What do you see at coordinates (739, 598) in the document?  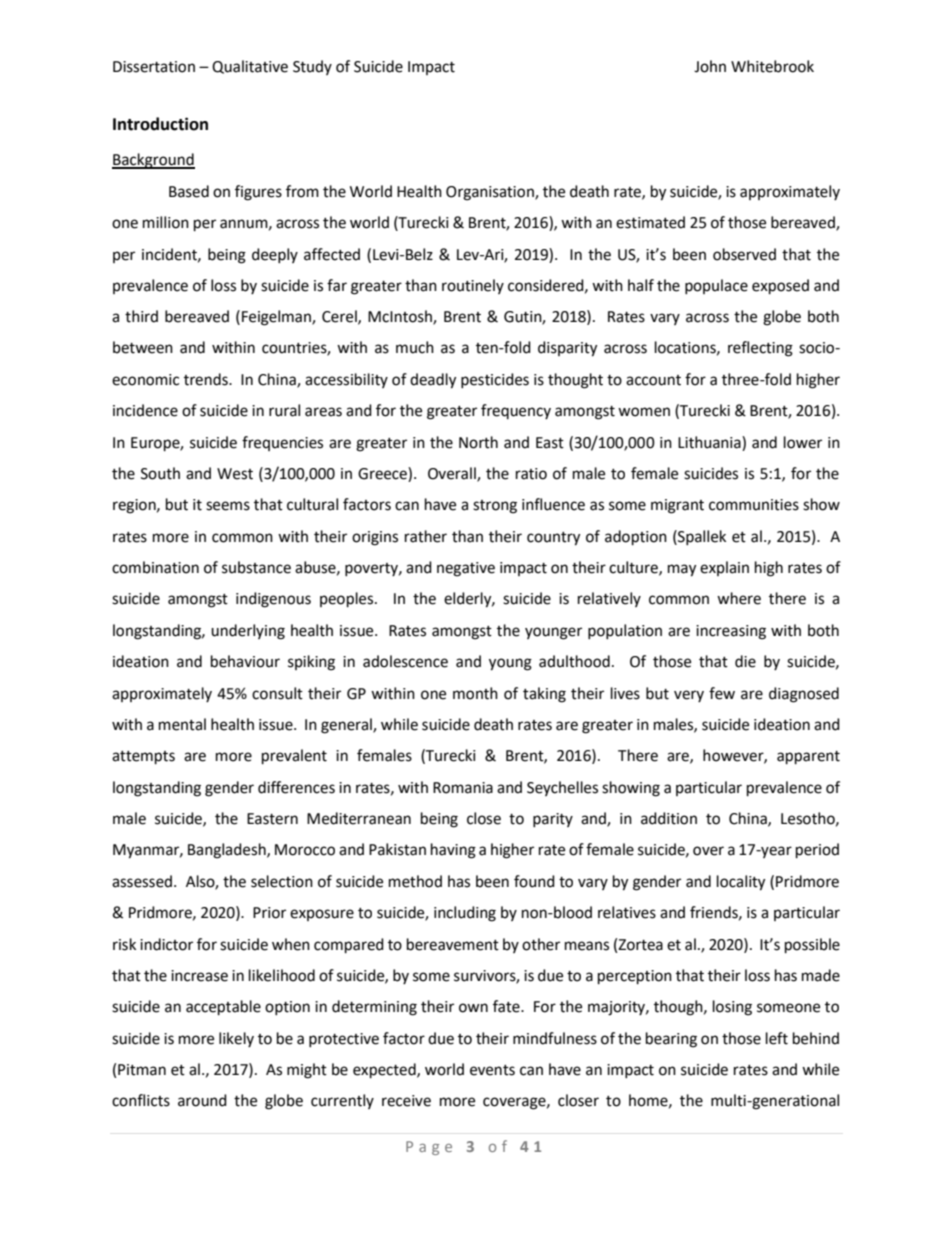 I see `where` at bounding box center [739, 598].
